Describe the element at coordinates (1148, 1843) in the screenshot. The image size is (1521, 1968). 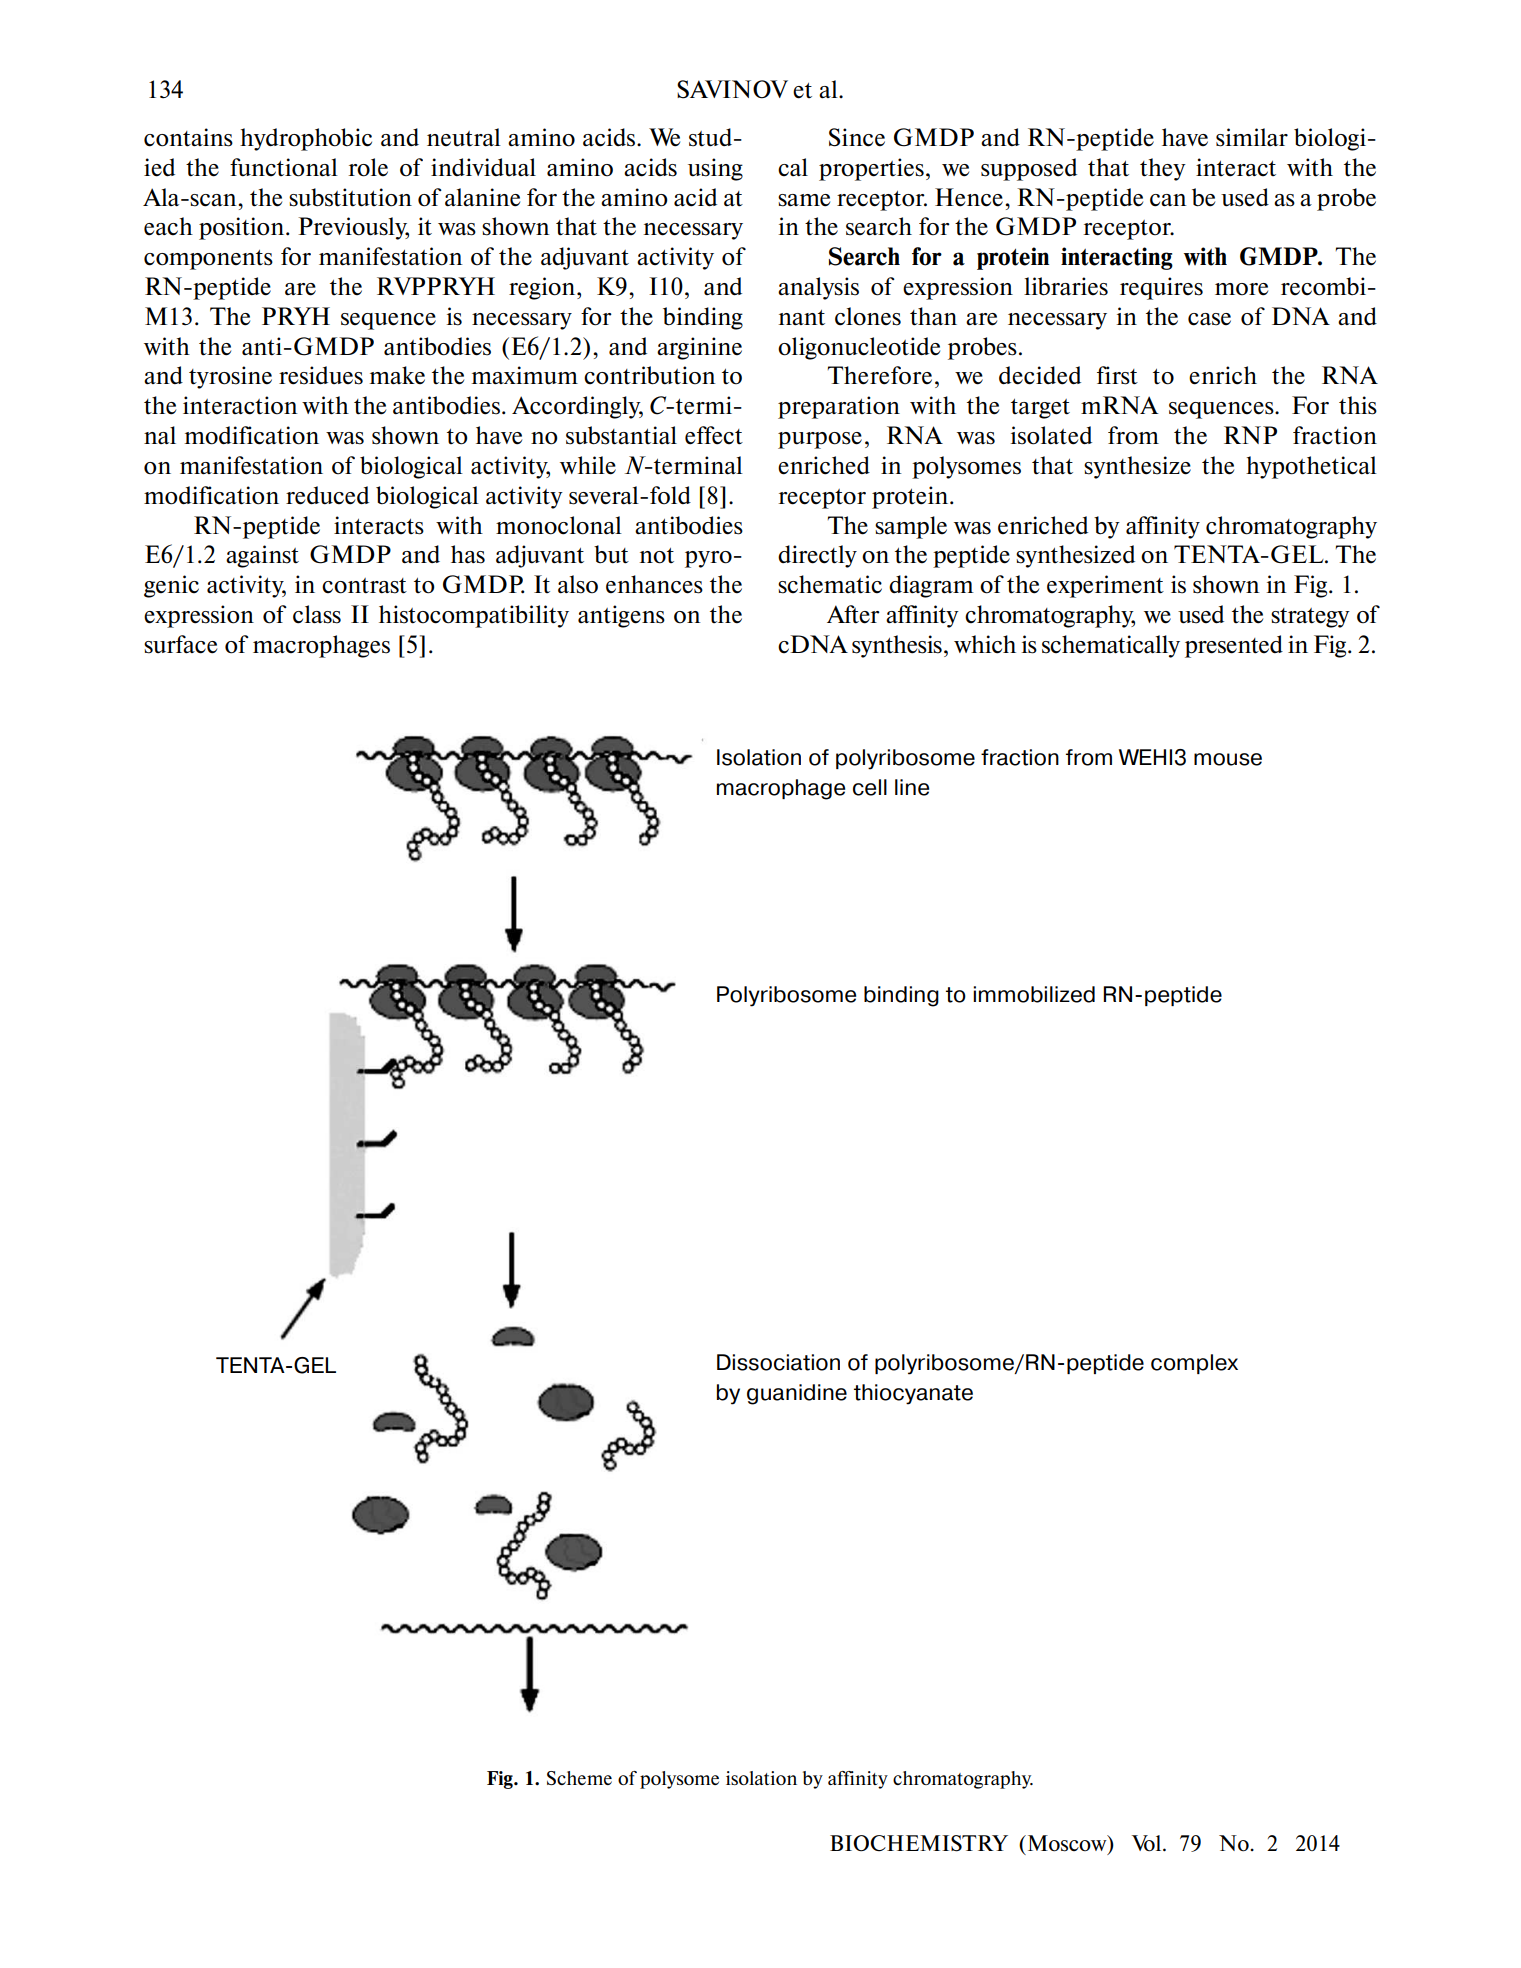
I see `Vol` at that location.
